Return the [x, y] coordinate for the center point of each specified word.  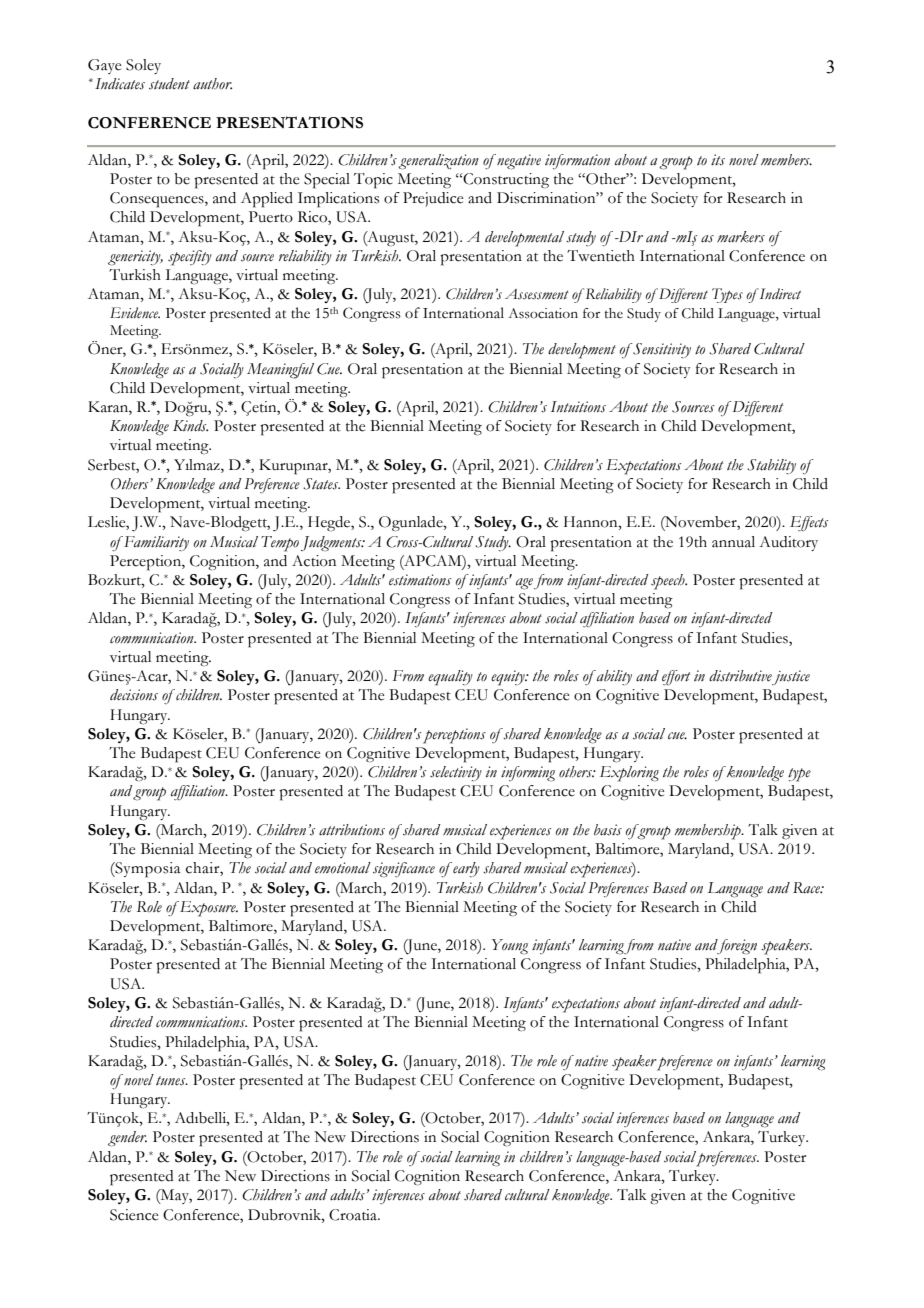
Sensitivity [661, 350]
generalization [438, 162]
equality [450, 678]
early [465, 869]
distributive [740, 676]
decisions [134, 695]
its [718, 160]
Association [543, 313]
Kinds [190, 426]
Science [134, 1215]
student [169, 84]
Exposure [207, 909]
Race [808, 888]
